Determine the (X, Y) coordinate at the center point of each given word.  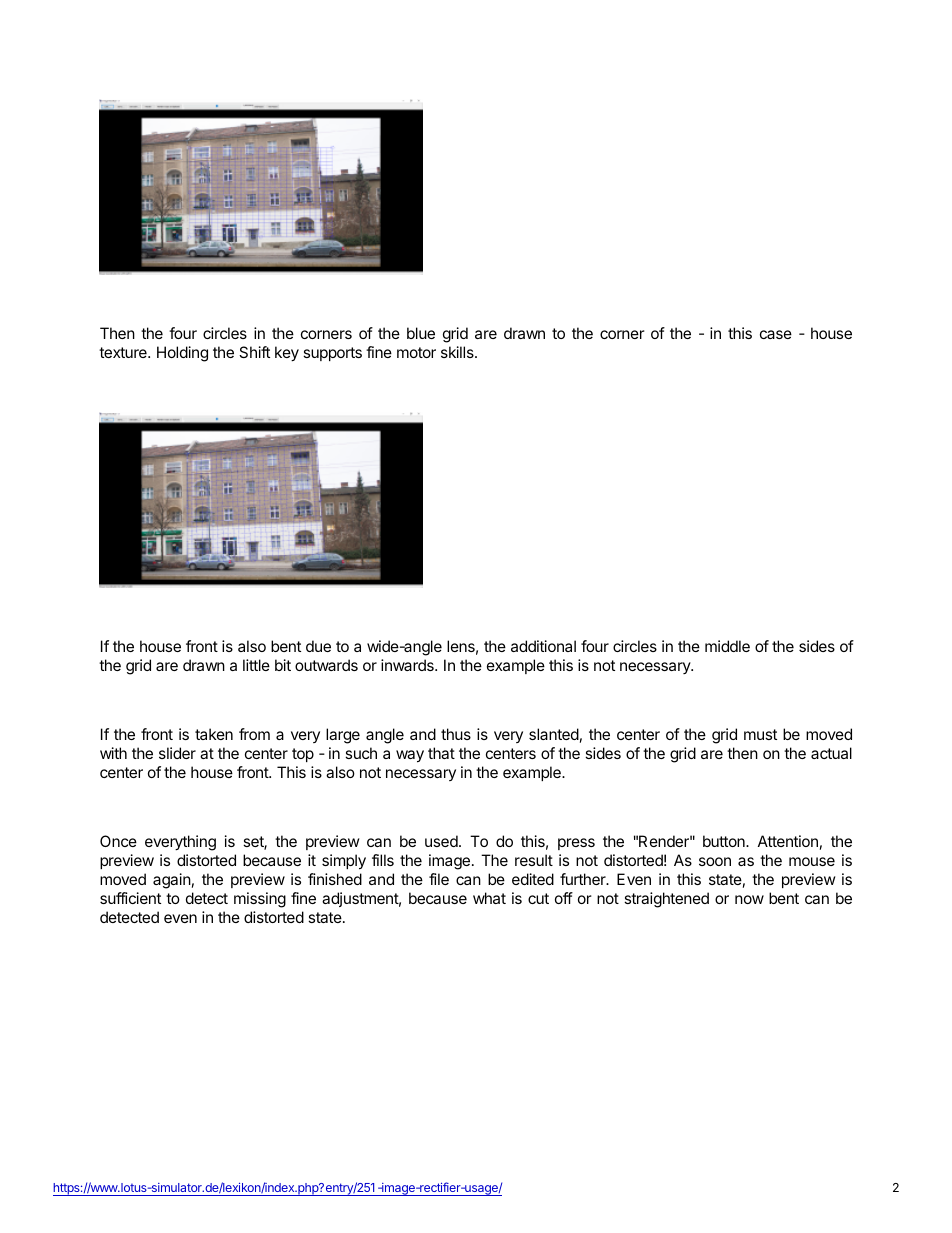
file (439, 879)
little (256, 665)
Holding (182, 354)
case (776, 334)
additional (543, 646)
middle (727, 646)
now (749, 899)
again (172, 881)
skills (458, 352)
